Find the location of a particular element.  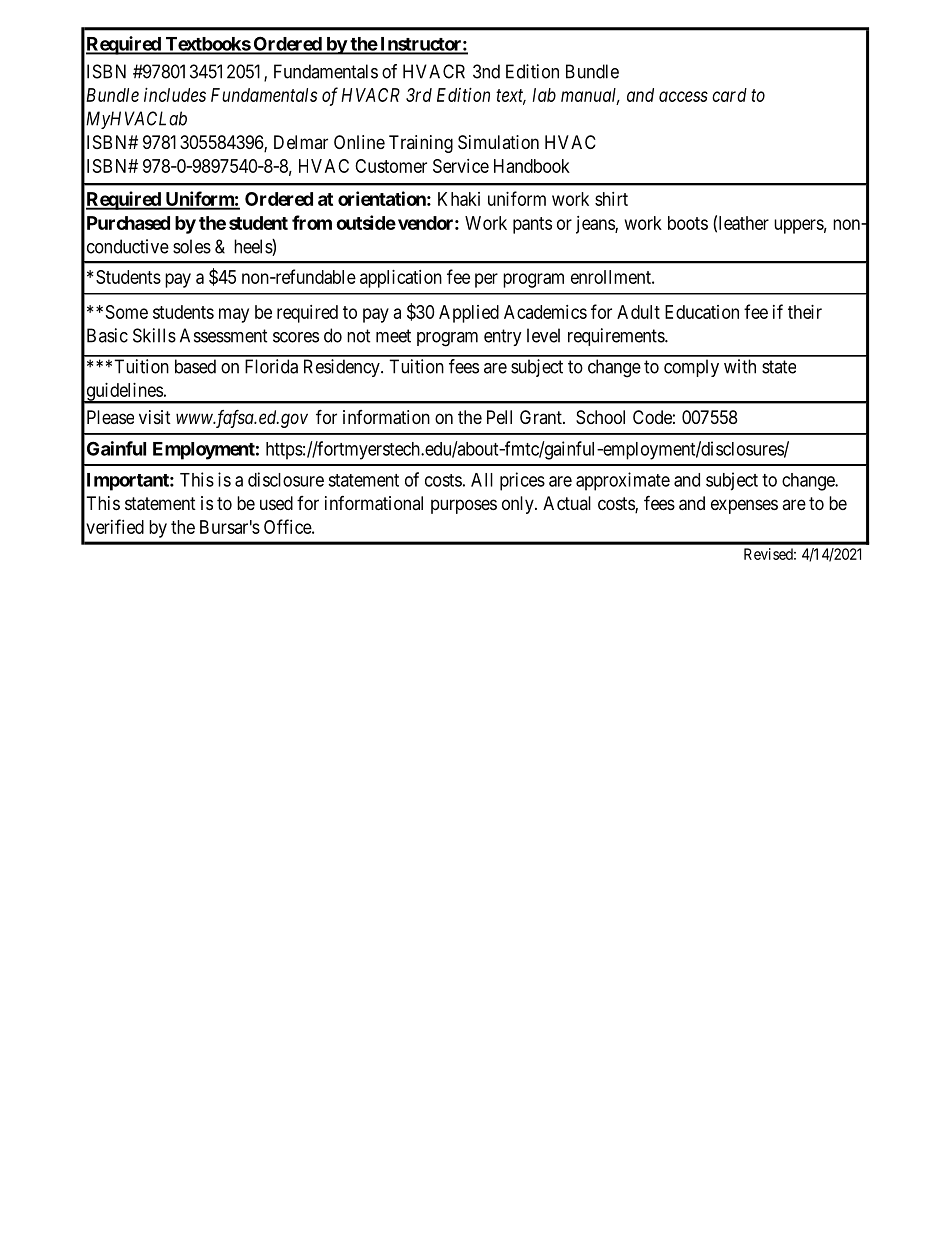

application is located at coordinates (401, 279).
